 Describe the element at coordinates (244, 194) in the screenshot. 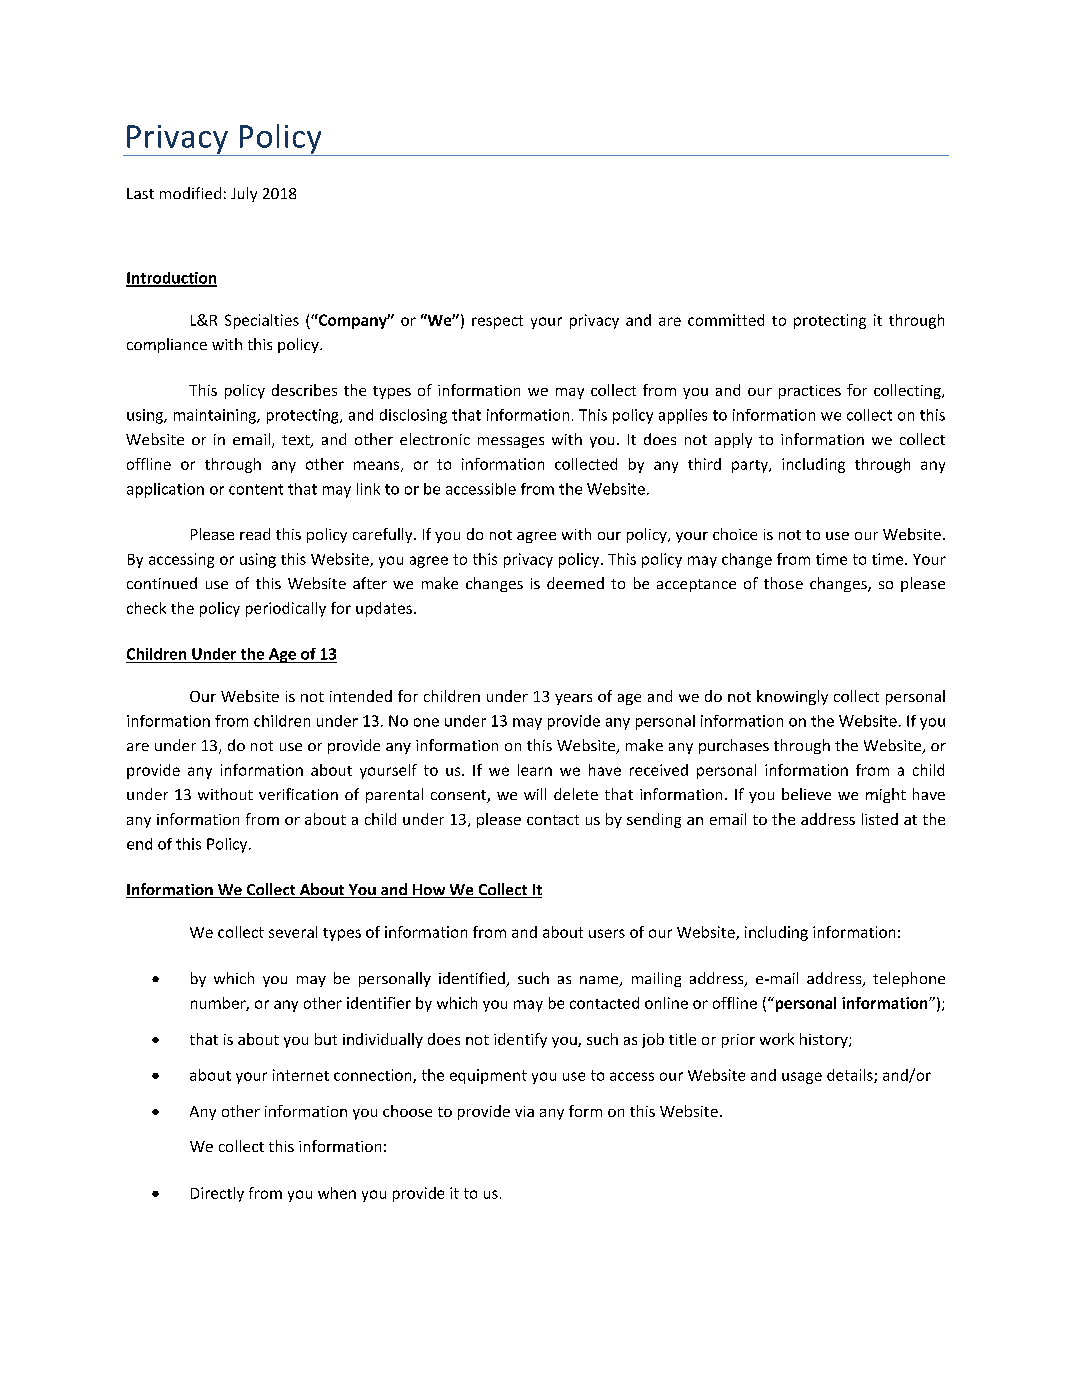

I see `July` at that location.
